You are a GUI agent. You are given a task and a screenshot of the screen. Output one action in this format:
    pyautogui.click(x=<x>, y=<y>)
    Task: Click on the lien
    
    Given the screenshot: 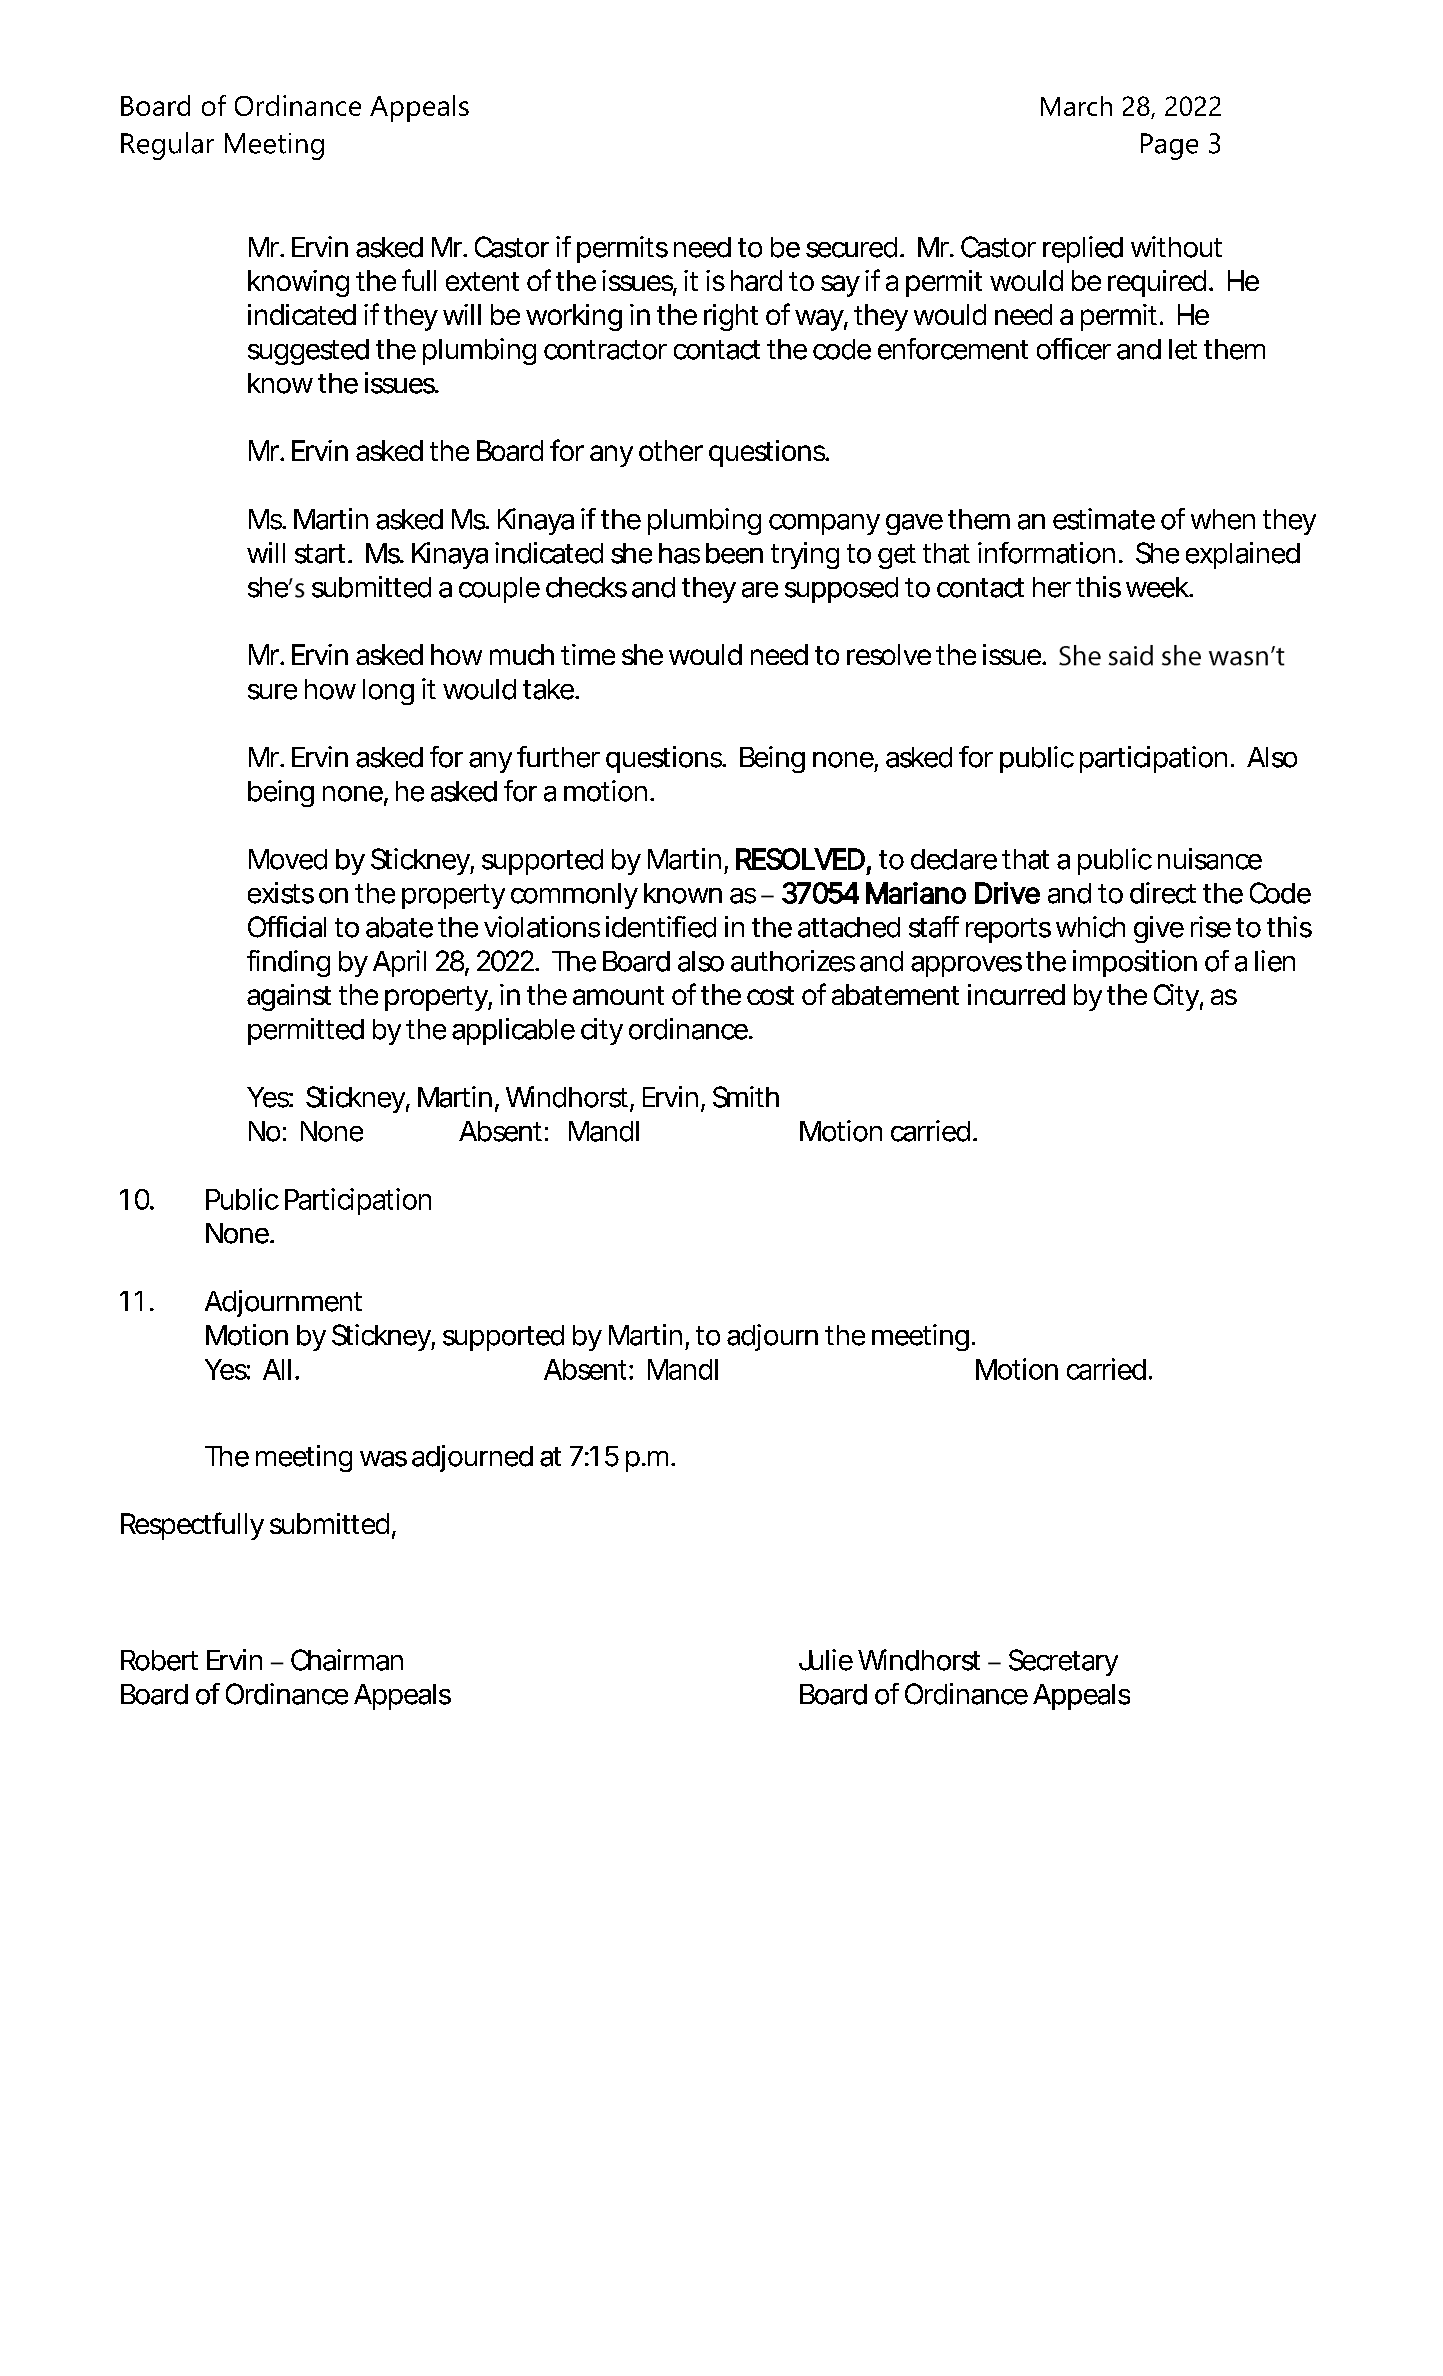 What is the action you would take?
    pyautogui.click(x=1275, y=961)
